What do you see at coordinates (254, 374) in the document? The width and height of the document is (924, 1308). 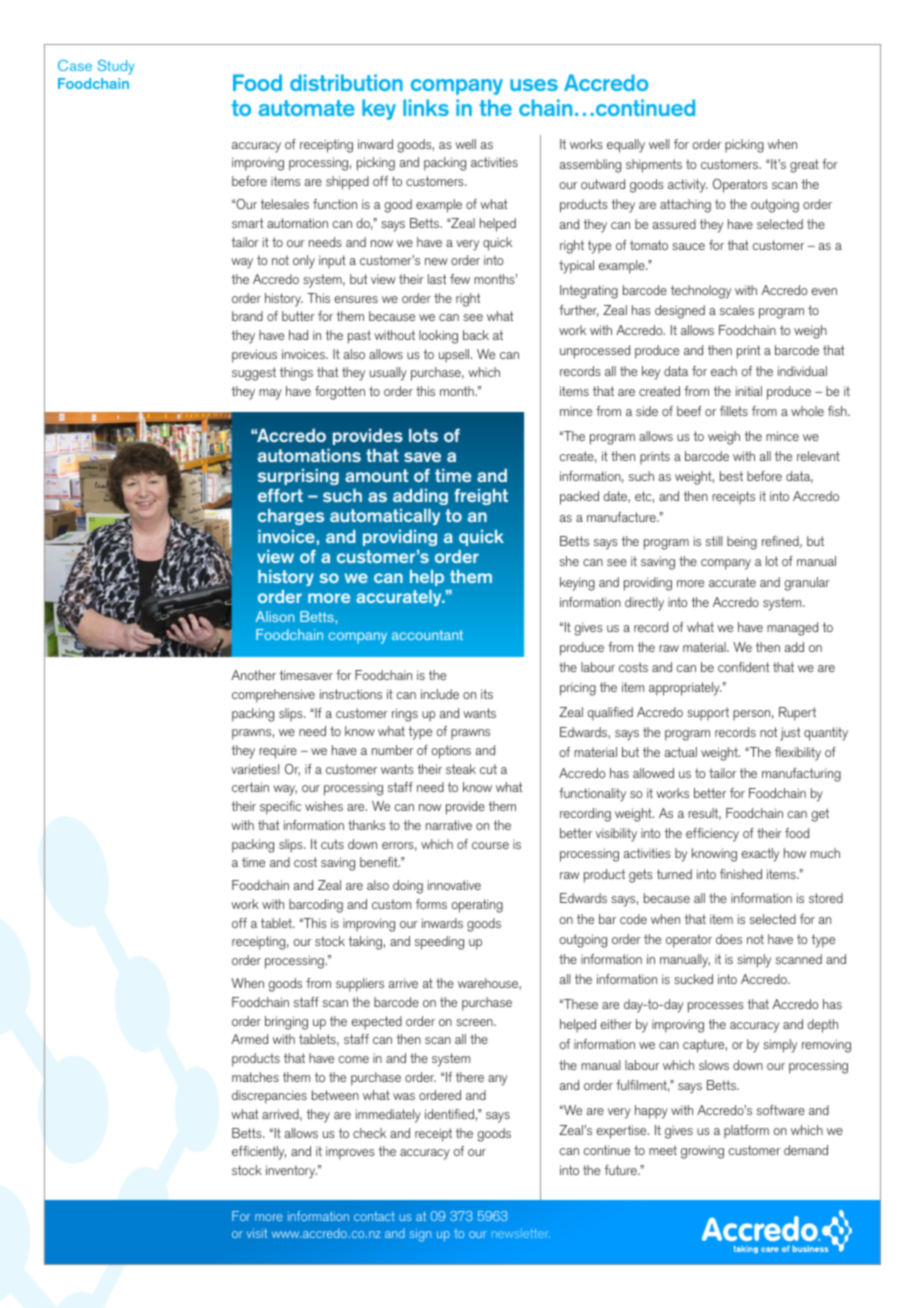 I see `suggest` at bounding box center [254, 374].
